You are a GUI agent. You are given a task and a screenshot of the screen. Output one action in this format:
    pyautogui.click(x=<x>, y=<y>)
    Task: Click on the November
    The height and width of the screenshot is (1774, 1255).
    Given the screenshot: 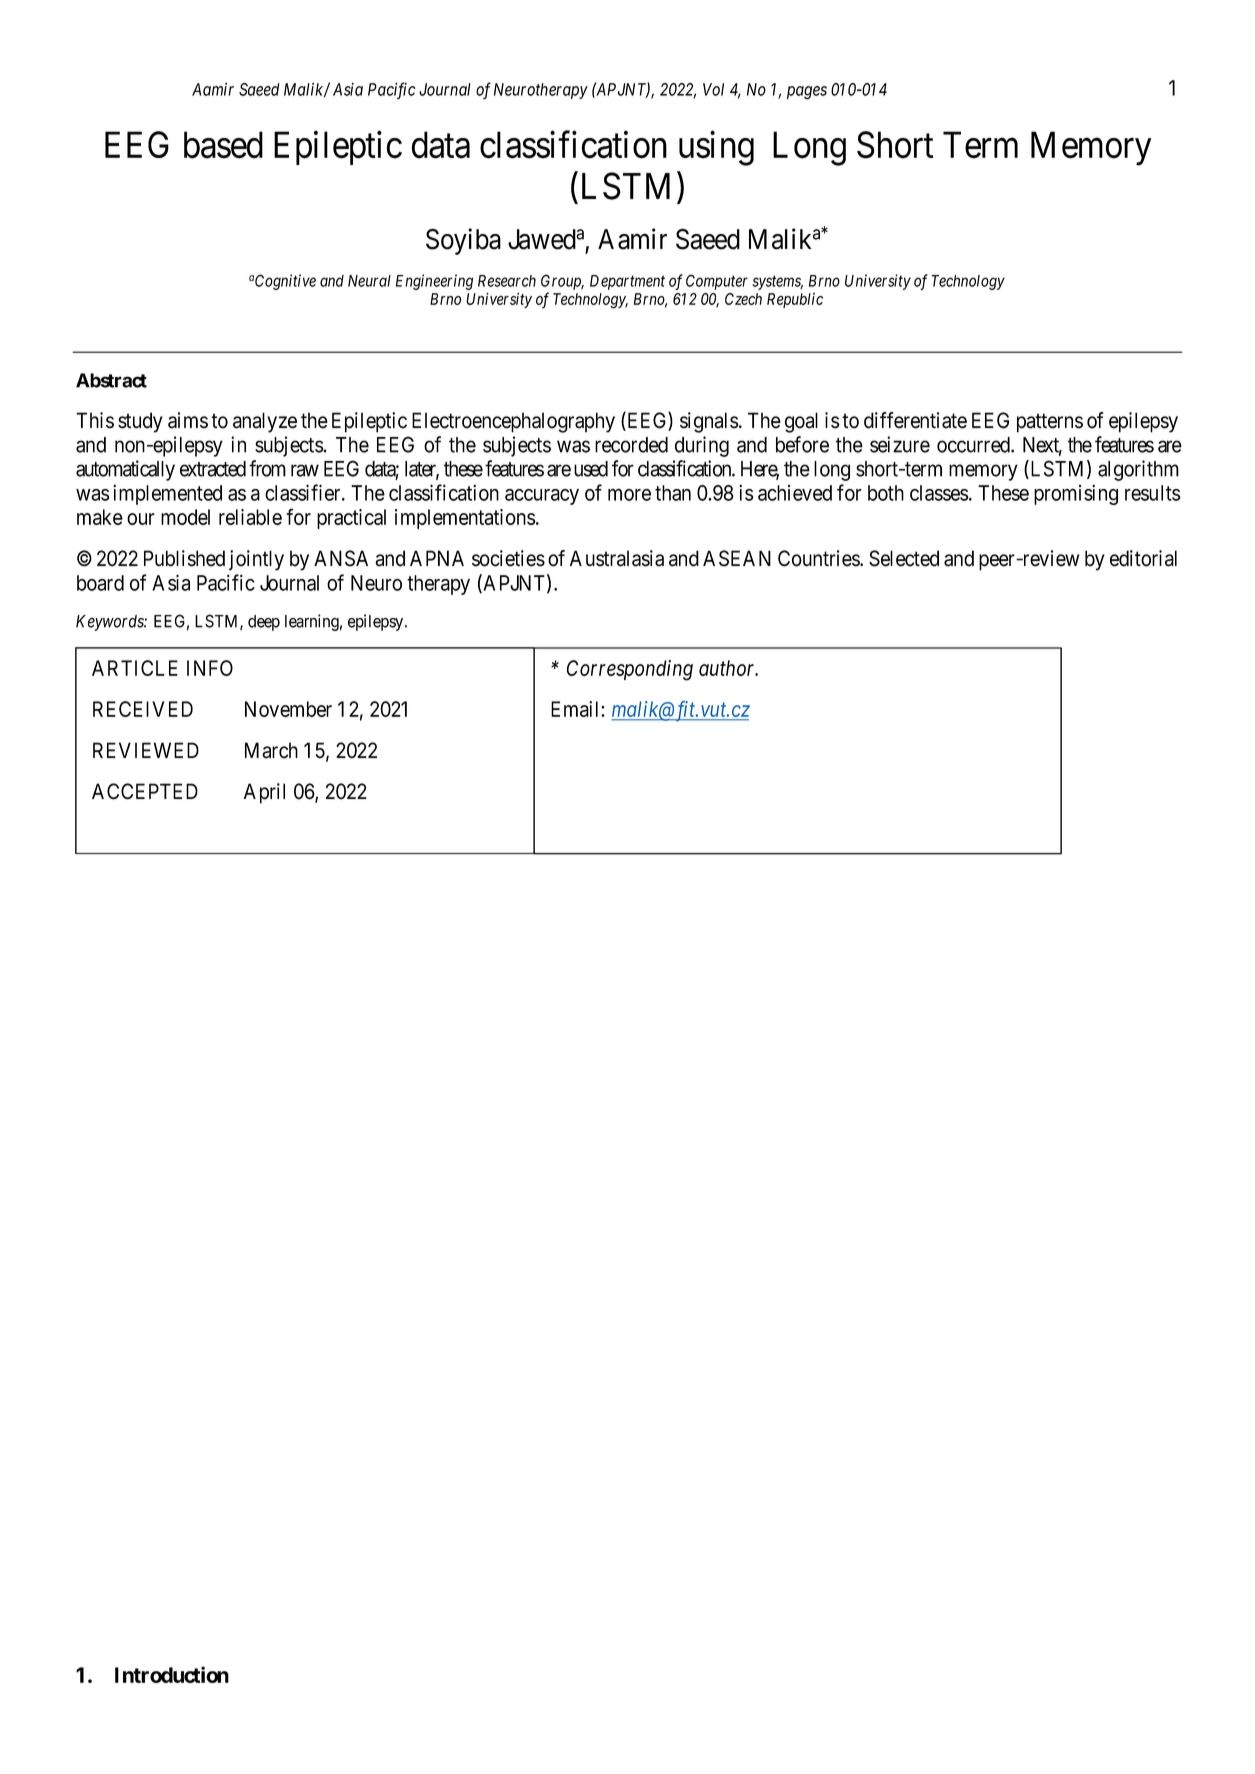 What is the action you would take?
    pyautogui.click(x=288, y=709)
